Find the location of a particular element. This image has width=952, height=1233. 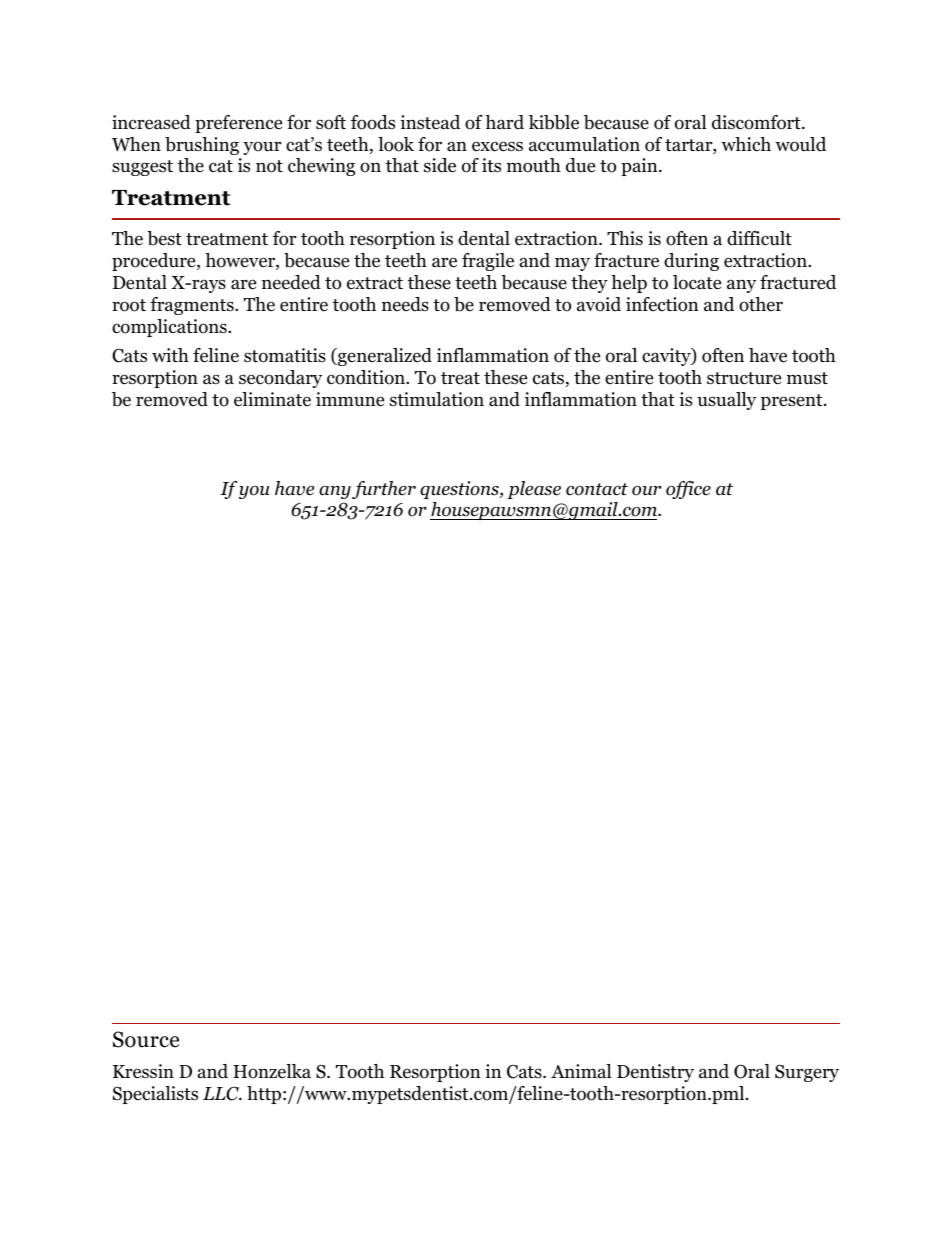

Dentistry is located at coordinates (655, 1073).
